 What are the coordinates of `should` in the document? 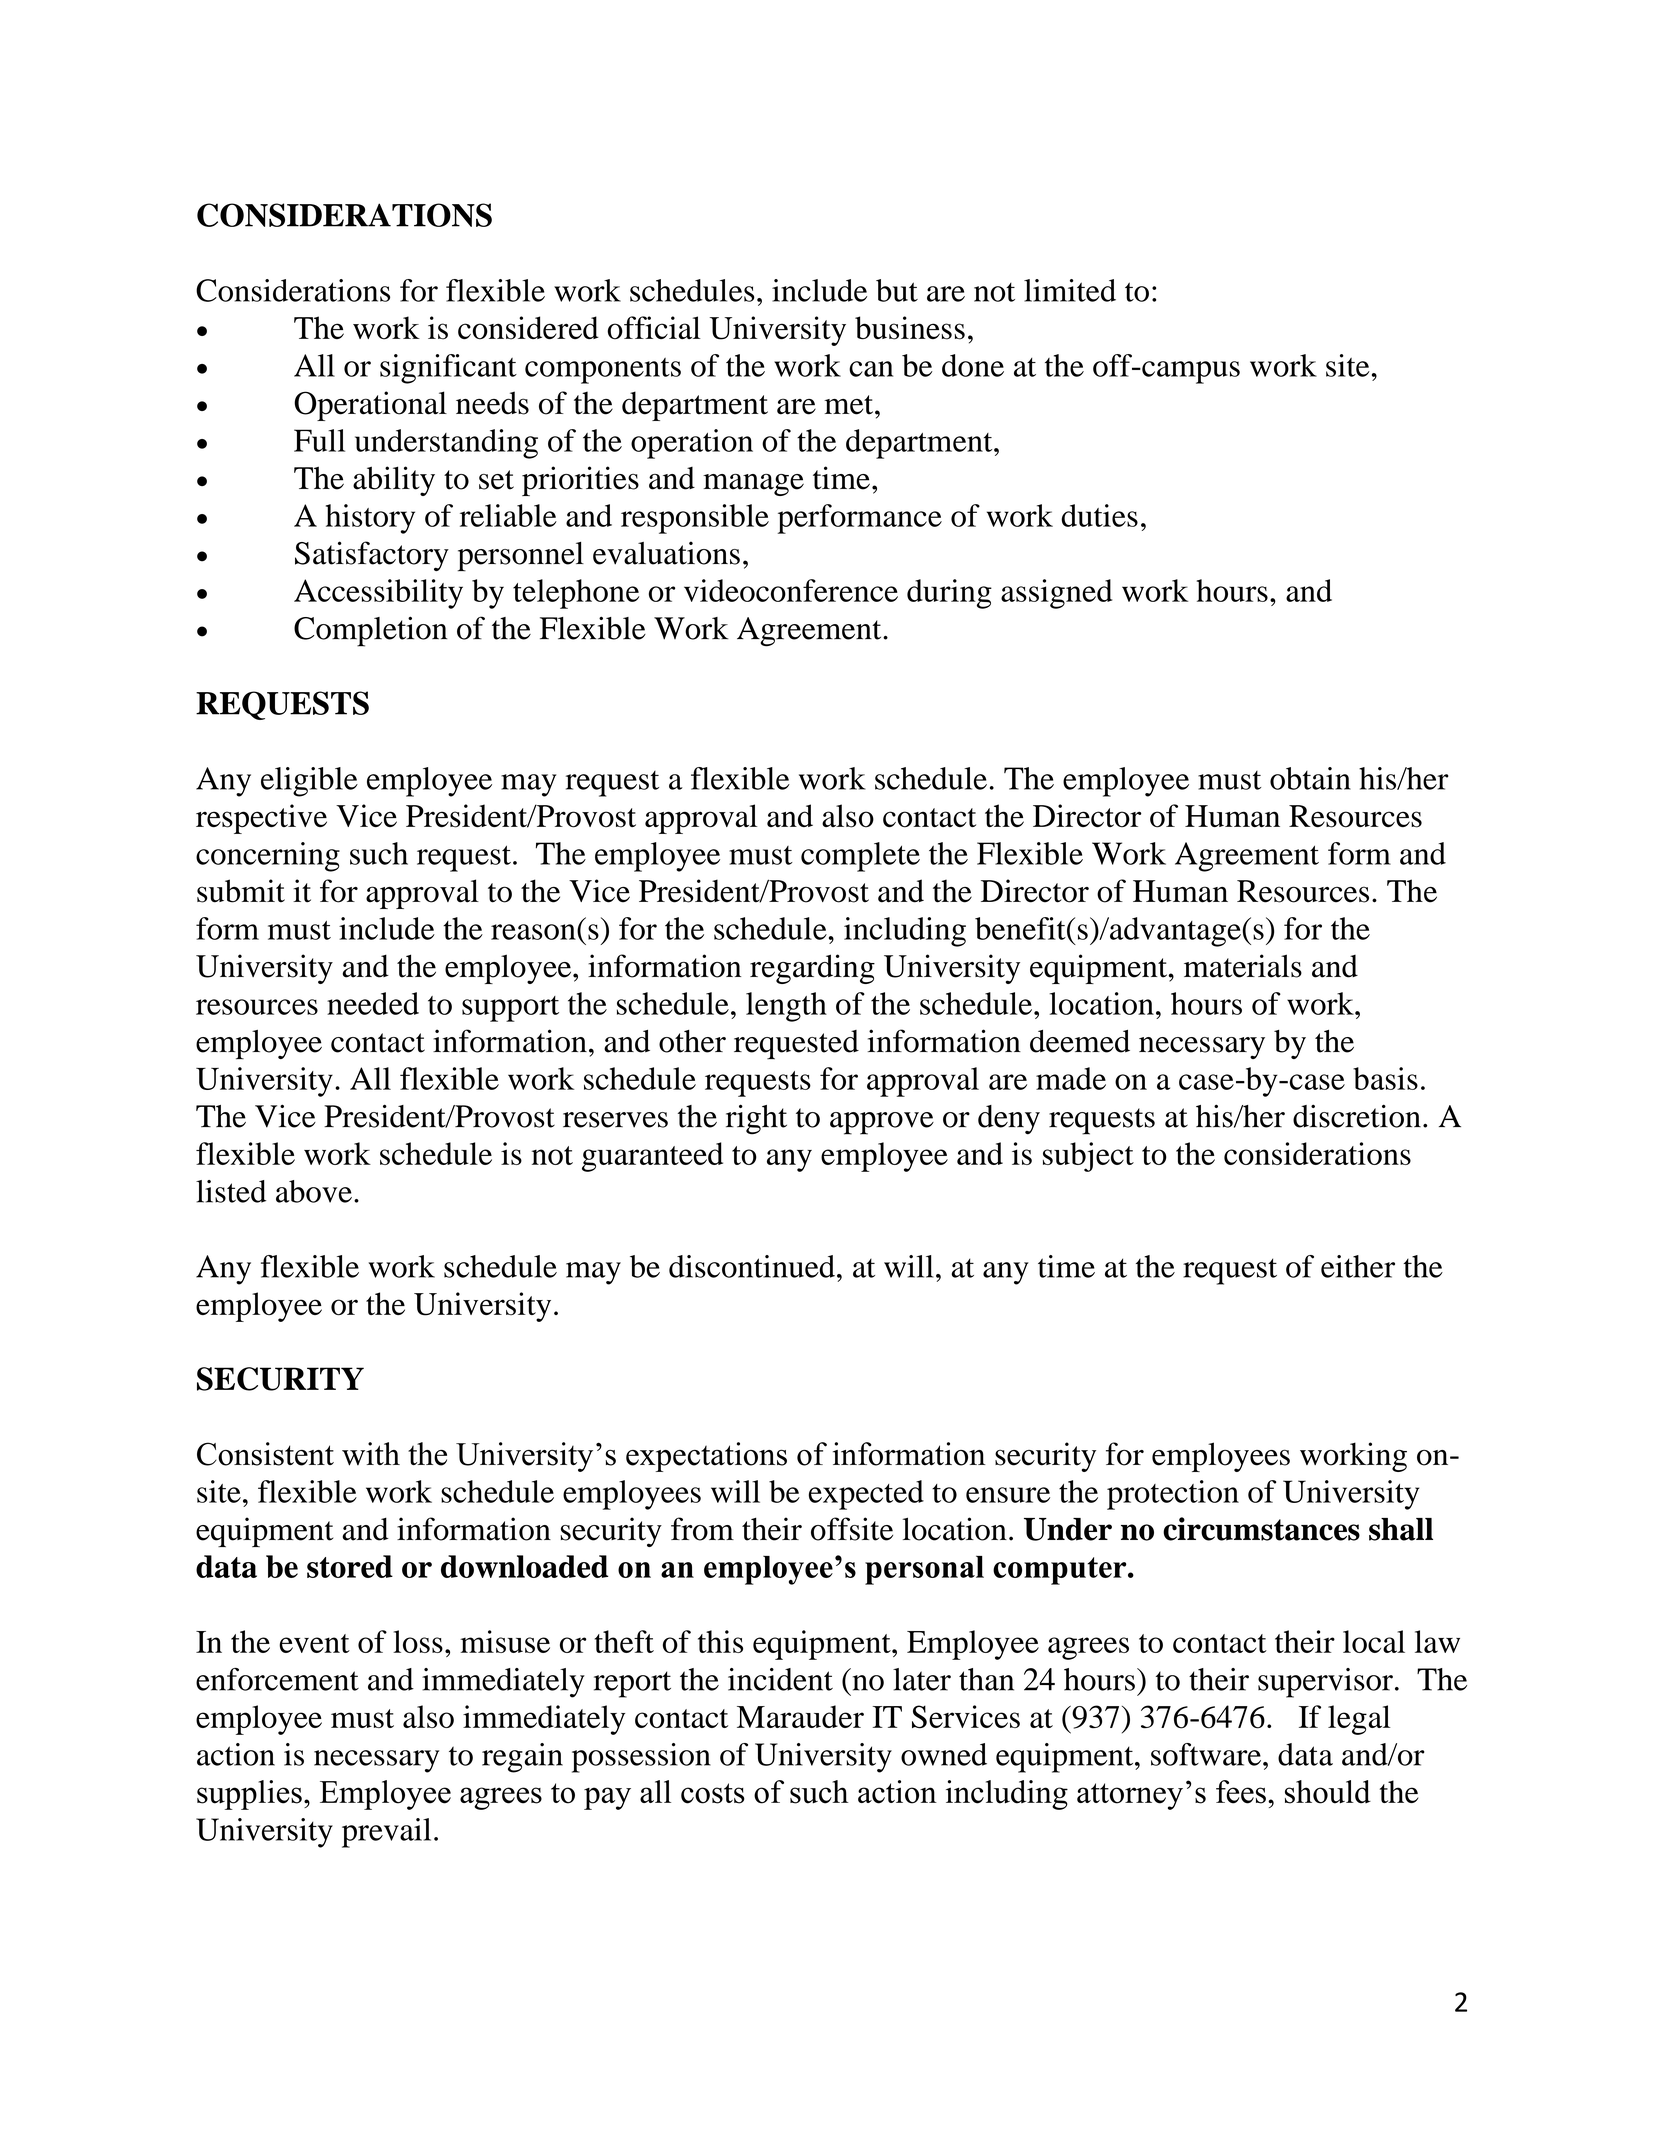 It's located at (1328, 1792).
